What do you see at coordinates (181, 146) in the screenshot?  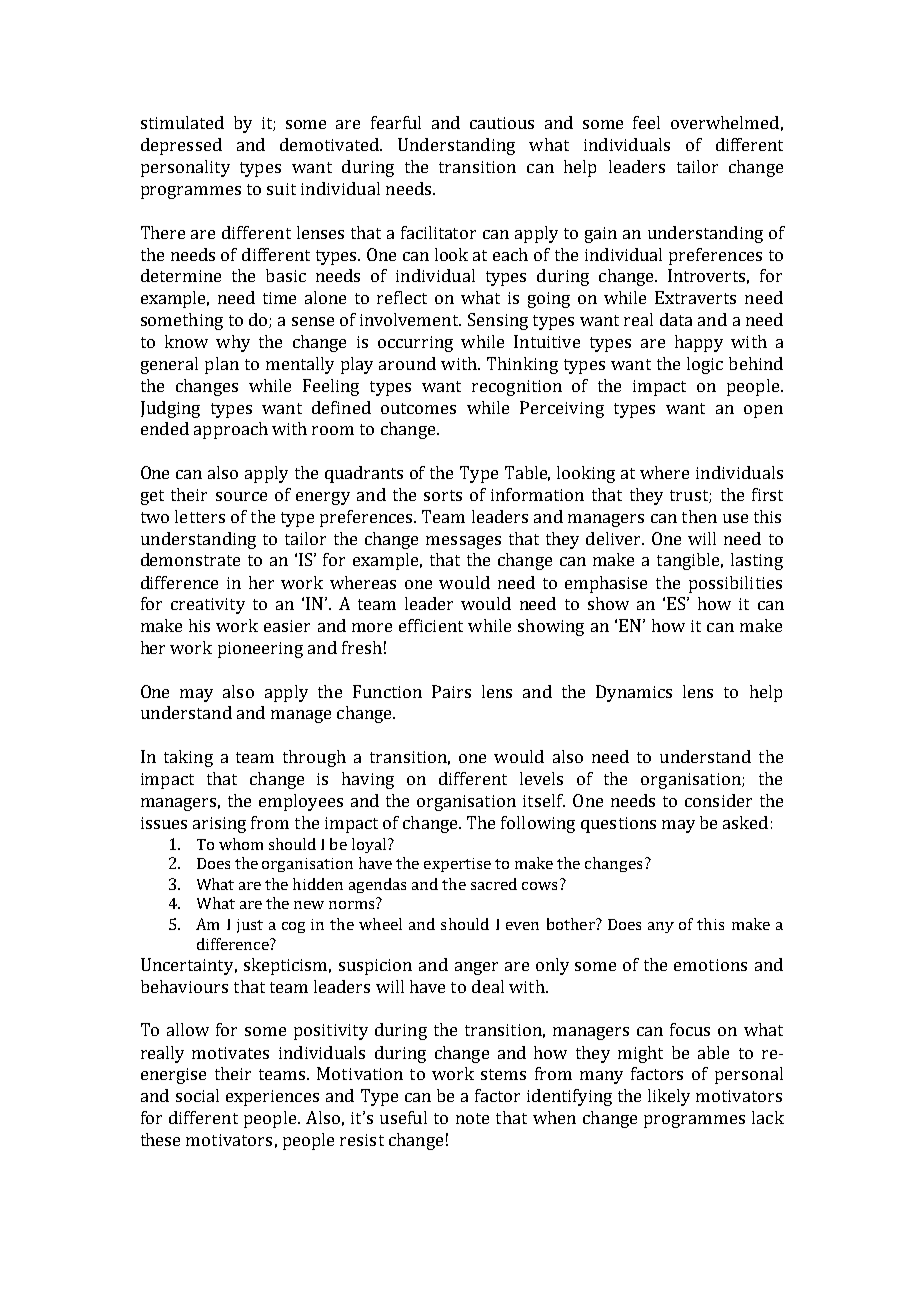 I see `depressed` at bounding box center [181, 146].
